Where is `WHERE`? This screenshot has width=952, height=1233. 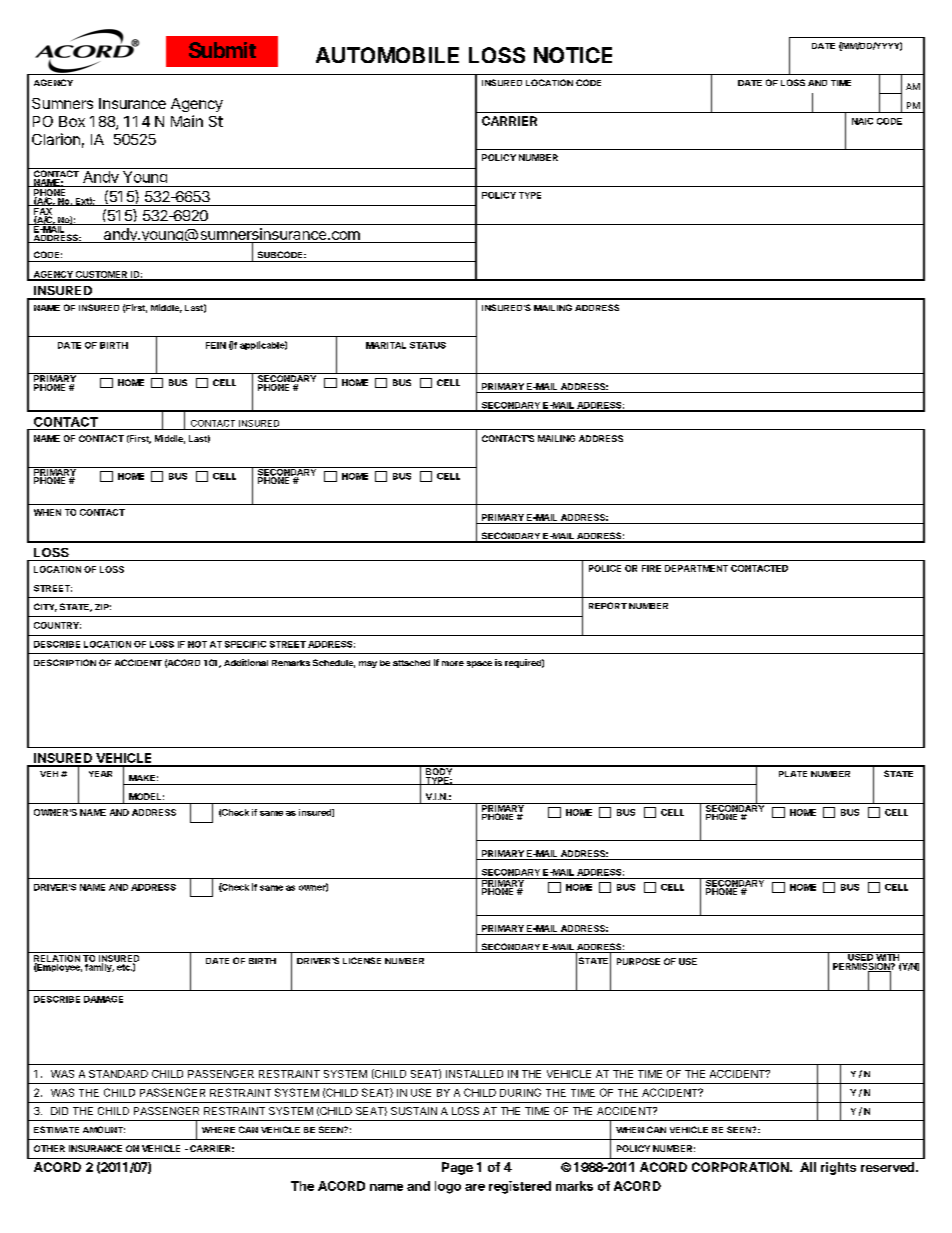
WHERE is located at coordinates (218, 1130).
